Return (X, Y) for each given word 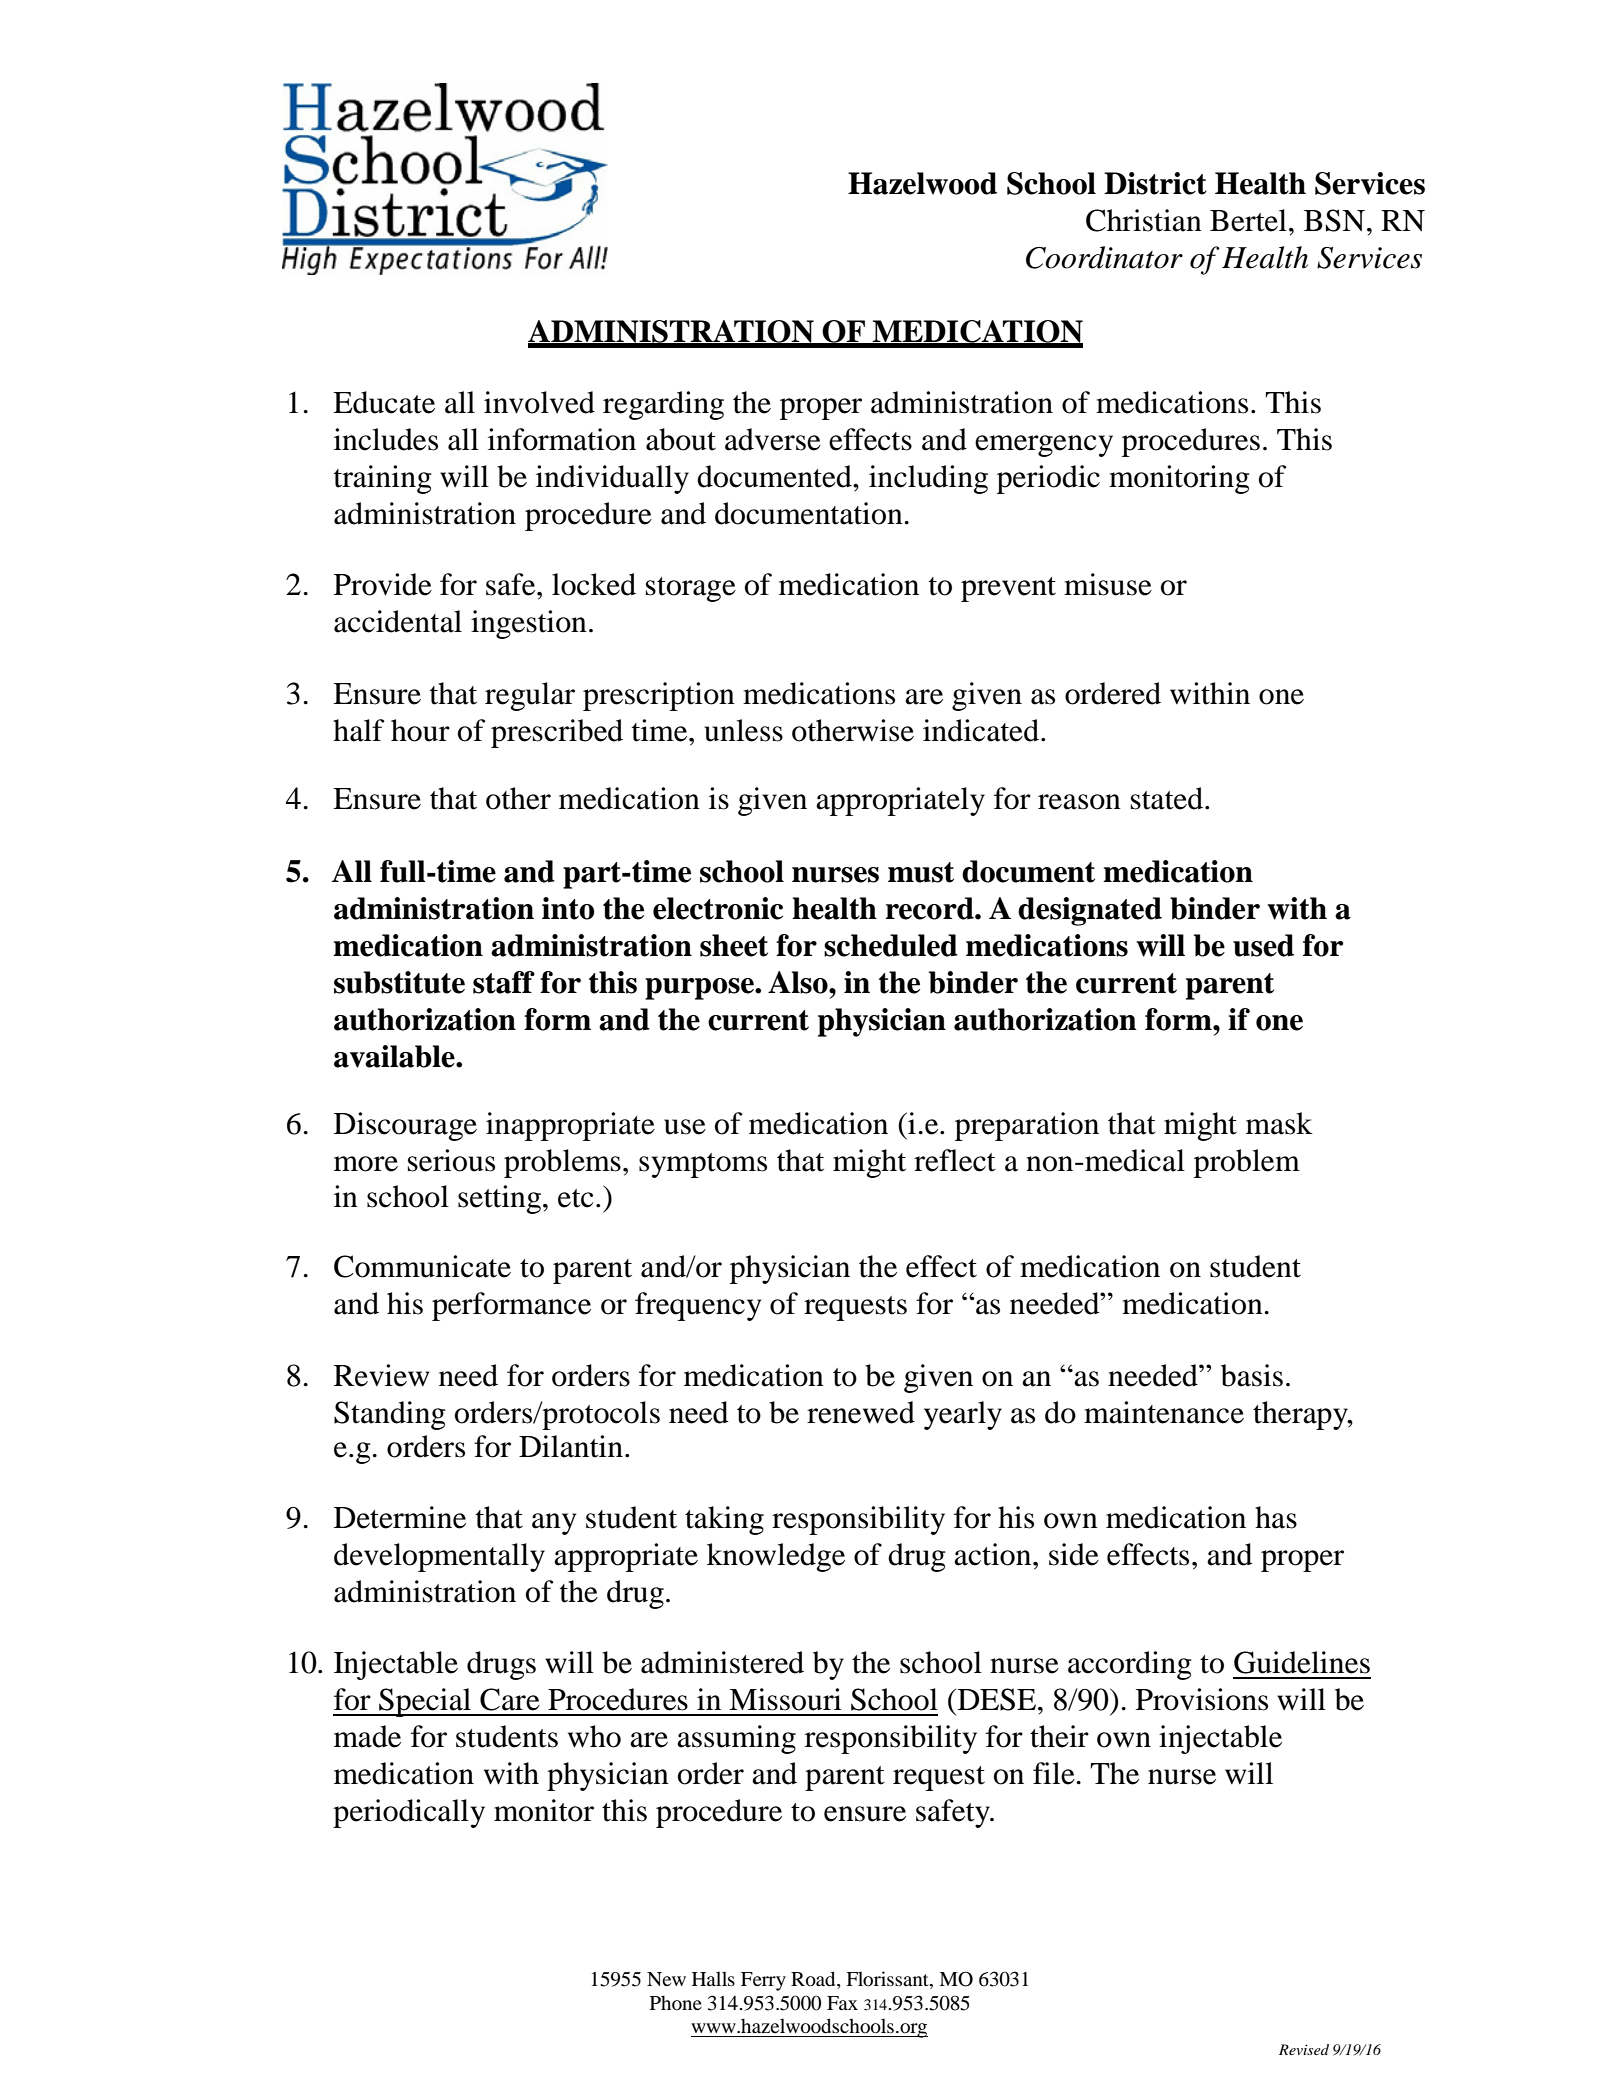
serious (451, 1160)
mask (1279, 1123)
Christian (1144, 220)
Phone (676, 2003)
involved (539, 402)
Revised (1304, 2049)
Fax (842, 2003)
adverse (773, 439)
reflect (955, 1160)
